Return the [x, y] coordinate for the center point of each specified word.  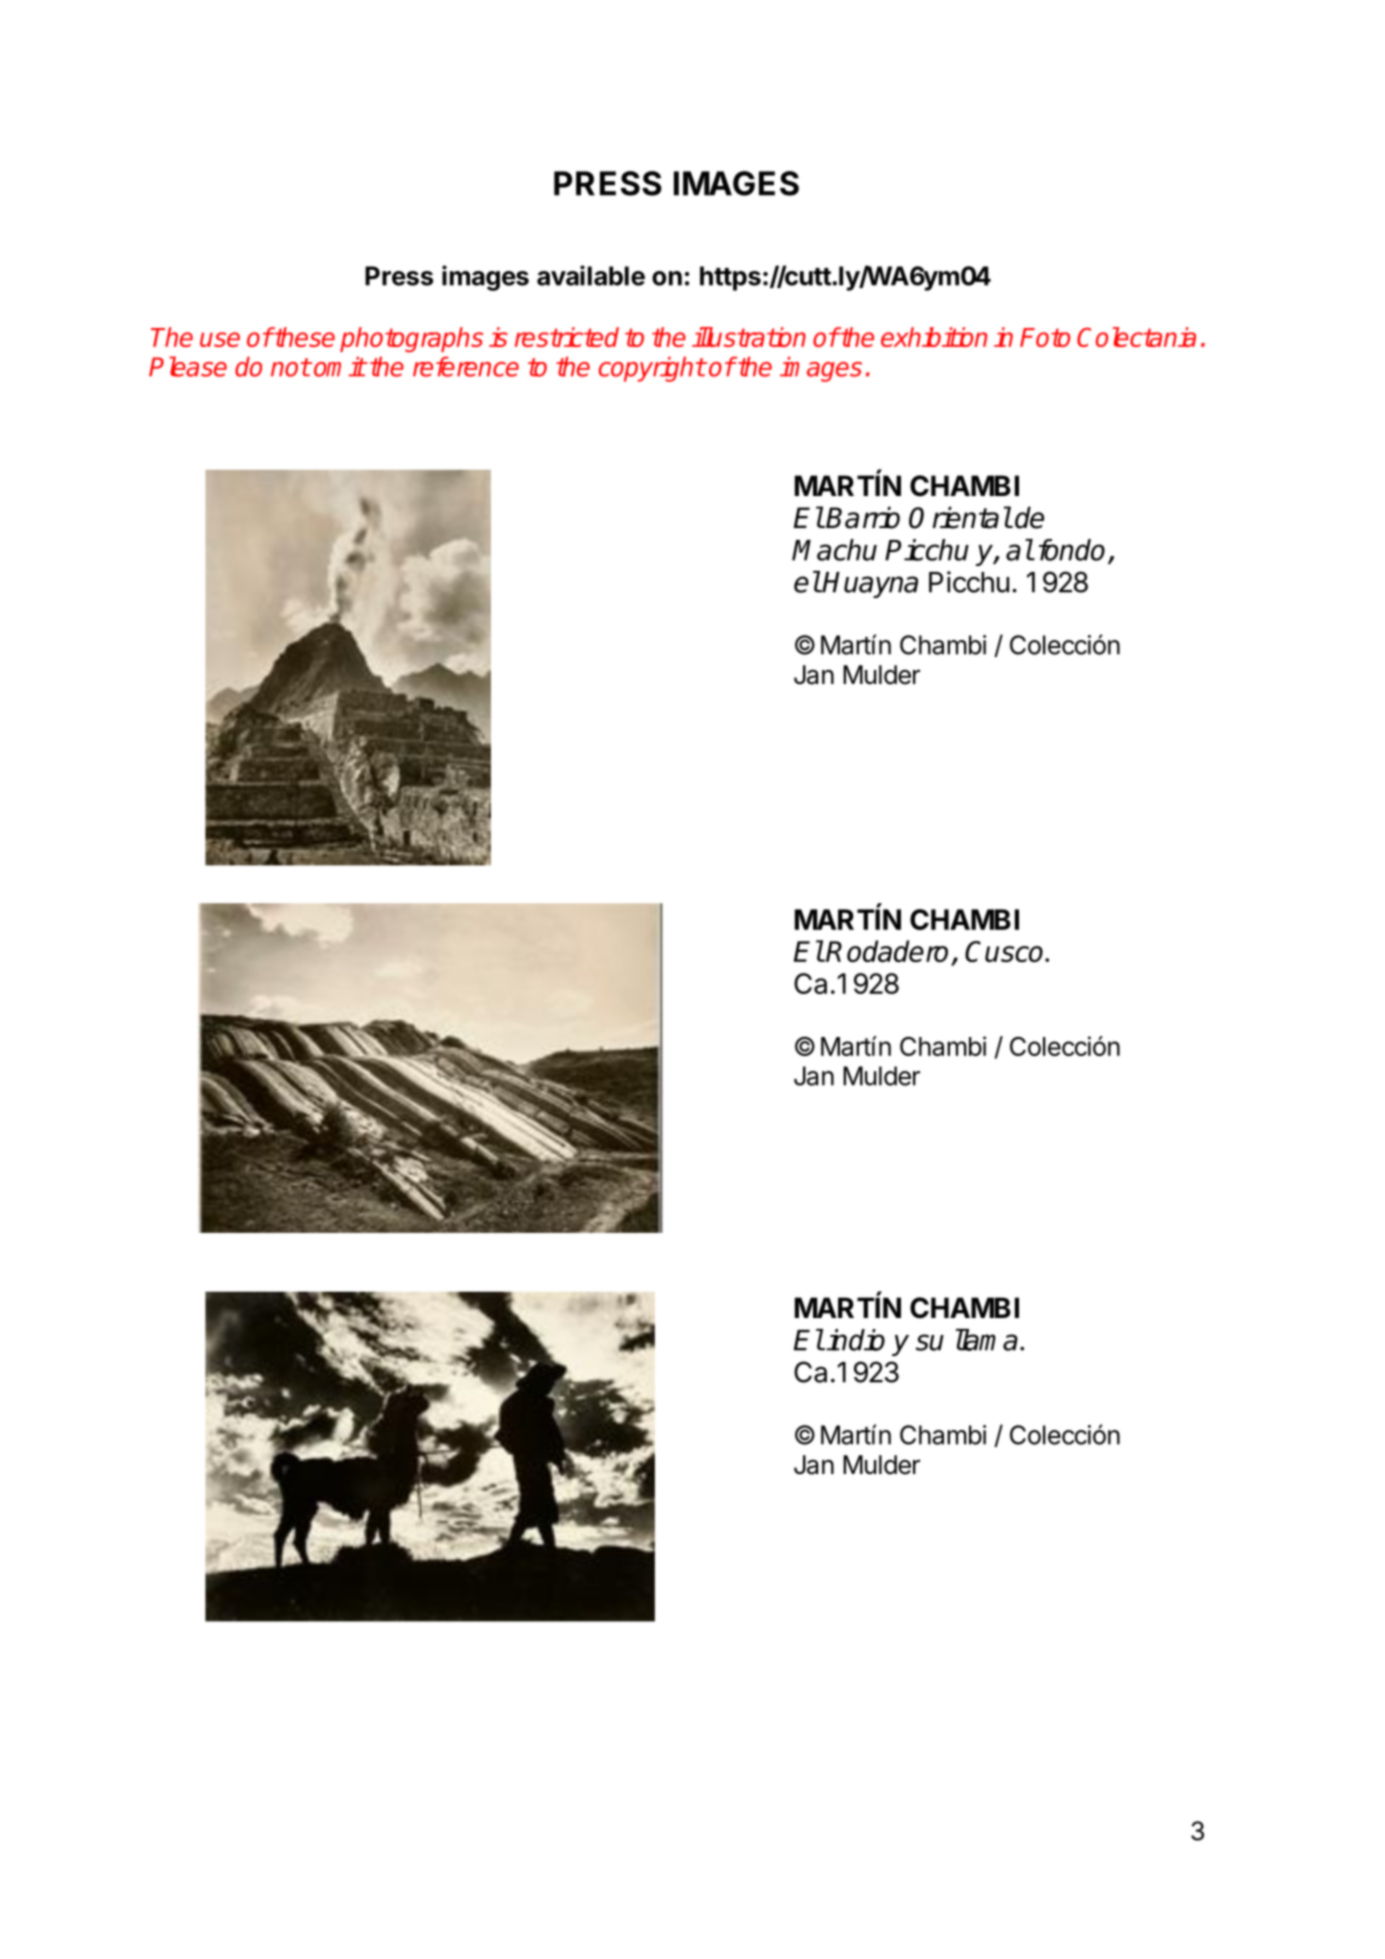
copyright [652, 369]
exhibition [934, 337]
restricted [567, 337]
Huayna [870, 585]
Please [188, 366]
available [591, 275]
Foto [1045, 337]
